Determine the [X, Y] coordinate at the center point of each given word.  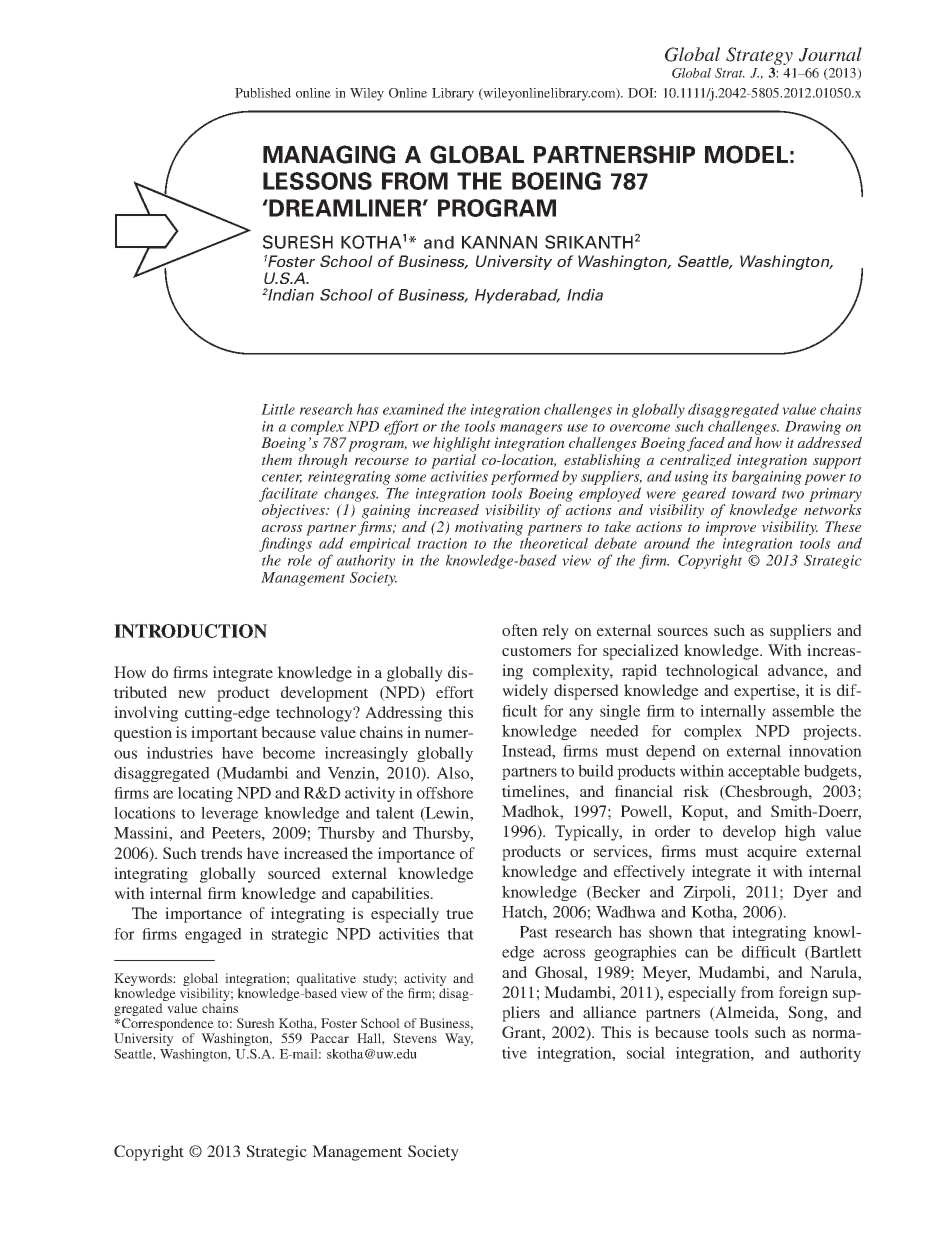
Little [278, 409]
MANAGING [329, 154]
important [224, 734]
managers [531, 429]
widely [525, 692]
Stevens [415, 1038]
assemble [803, 711]
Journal [830, 54]
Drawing [813, 428]
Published [263, 93]
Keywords [144, 979]
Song [806, 1014]
